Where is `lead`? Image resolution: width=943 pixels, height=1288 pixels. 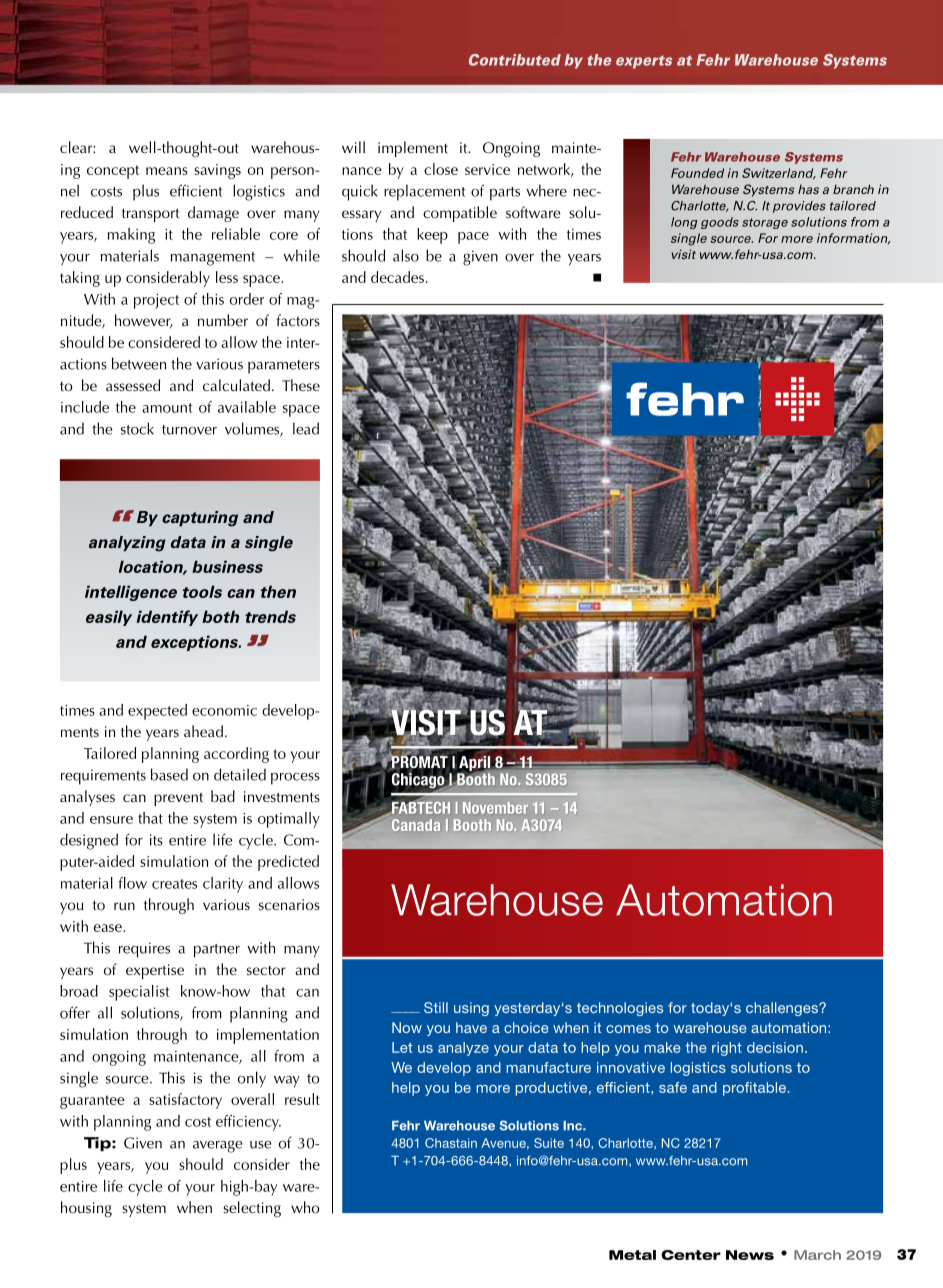 lead is located at coordinates (306, 428).
